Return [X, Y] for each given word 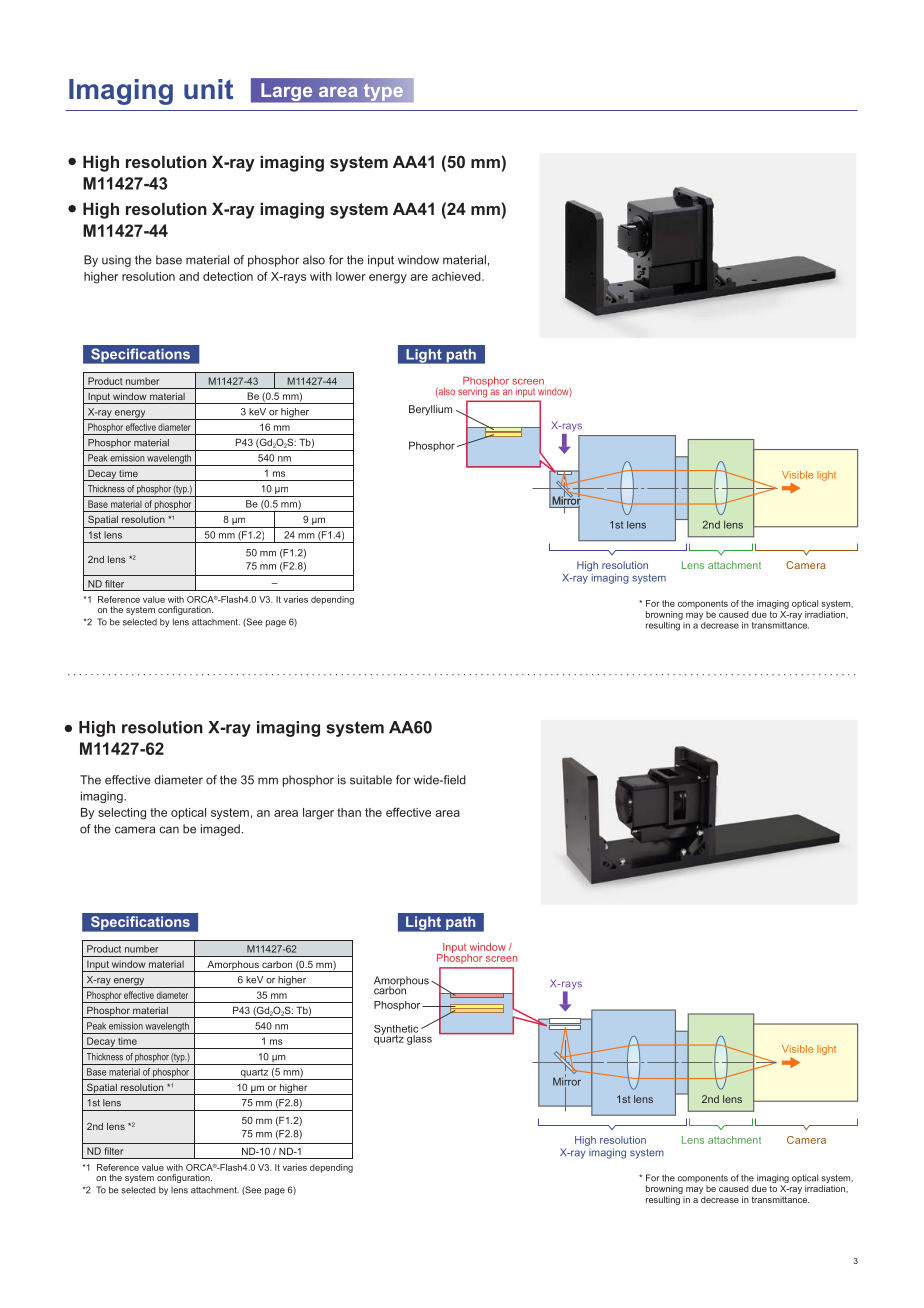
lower [351, 276]
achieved [457, 276]
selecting [122, 814]
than [349, 812]
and [189, 276]
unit [208, 89]
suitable [371, 780]
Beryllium [430, 410]
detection [228, 276]
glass [418, 1038]
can [169, 830]
